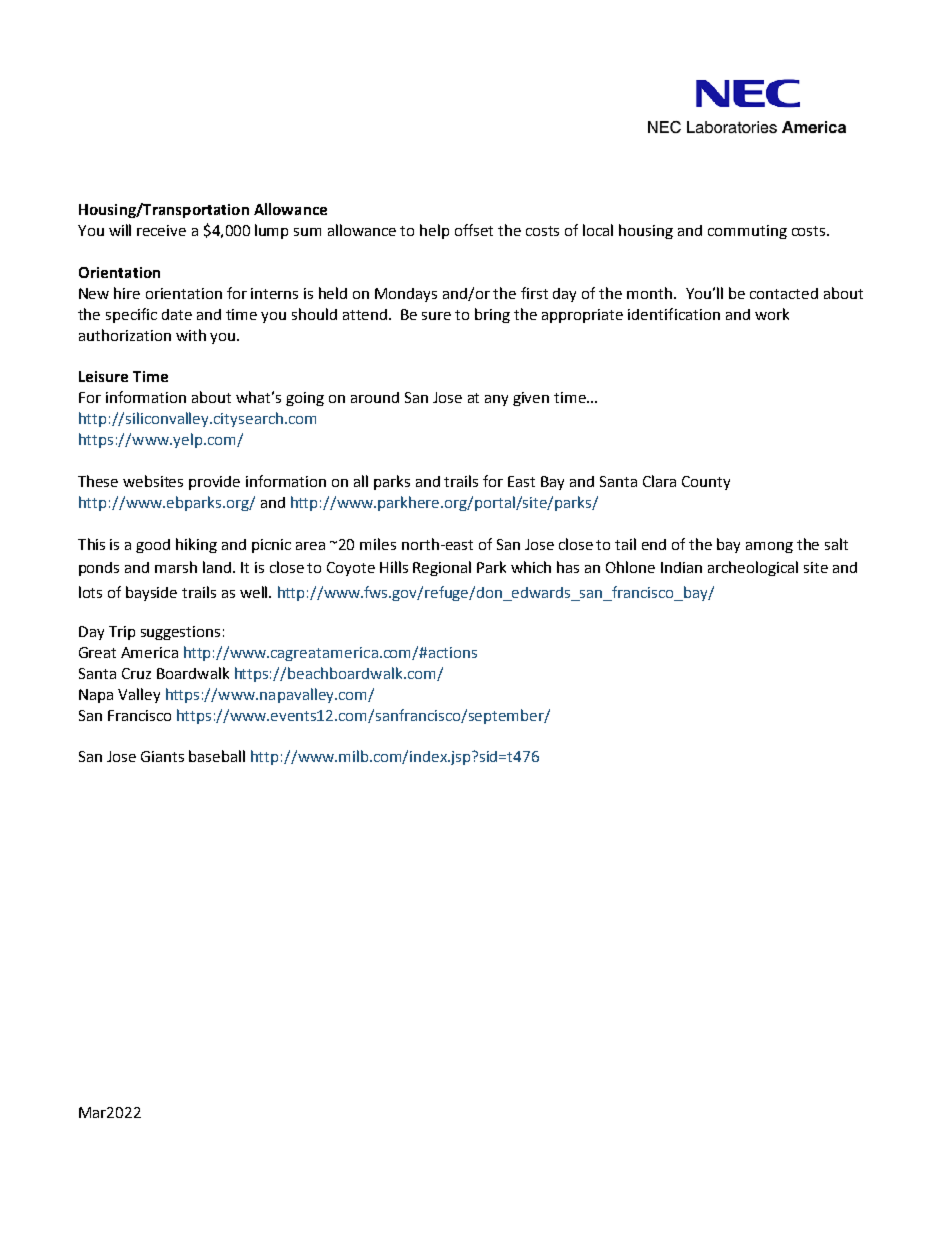 The width and height of the screenshot is (952, 1233). What do you see at coordinates (176, 567) in the screenshot?
I see `marsh` at bounding box center [176, 567].
